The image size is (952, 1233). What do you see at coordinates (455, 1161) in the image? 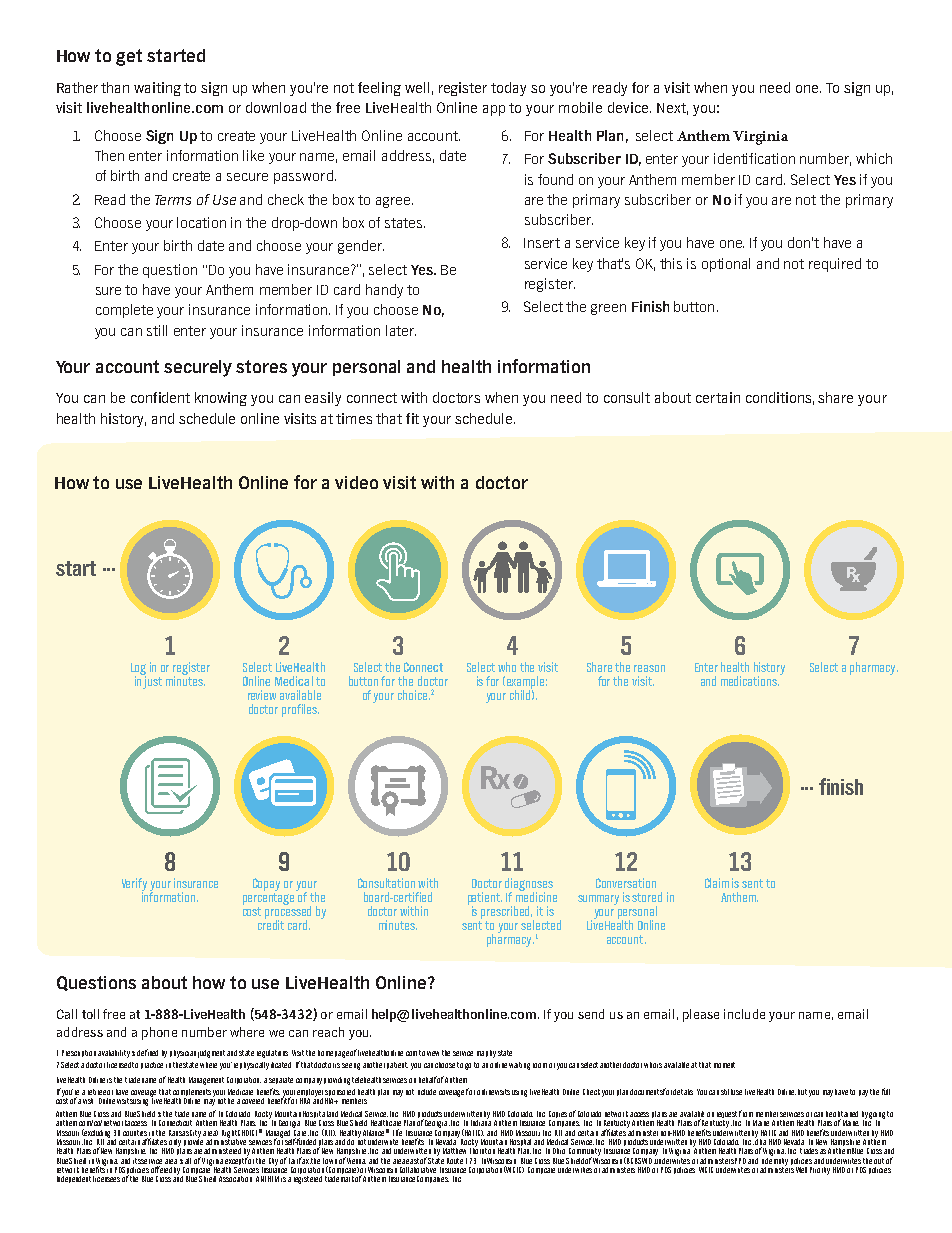
I see `Route` at bounding box center [455, 1161].
